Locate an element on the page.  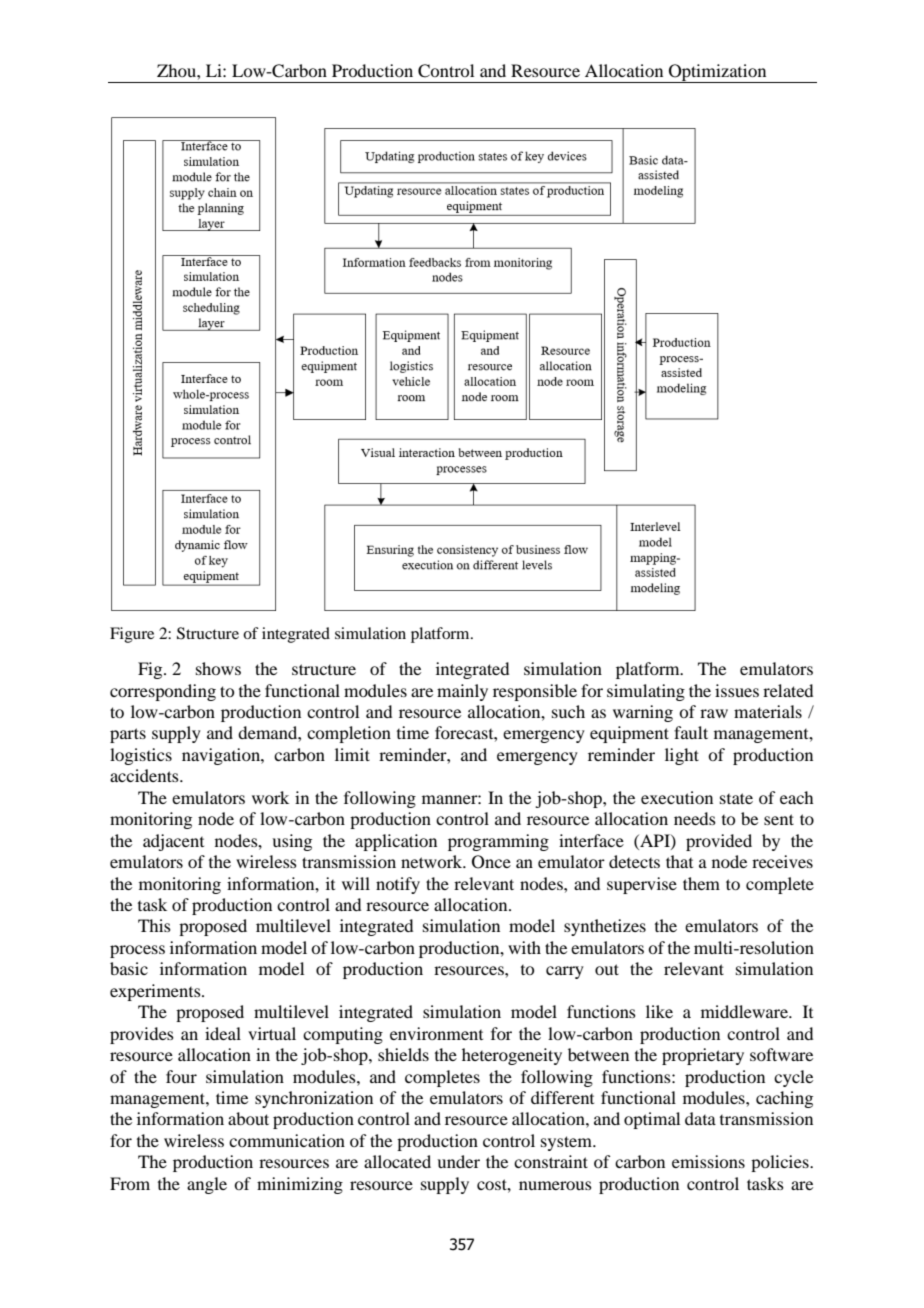
adjacent is located at coordinates (173, 842).
